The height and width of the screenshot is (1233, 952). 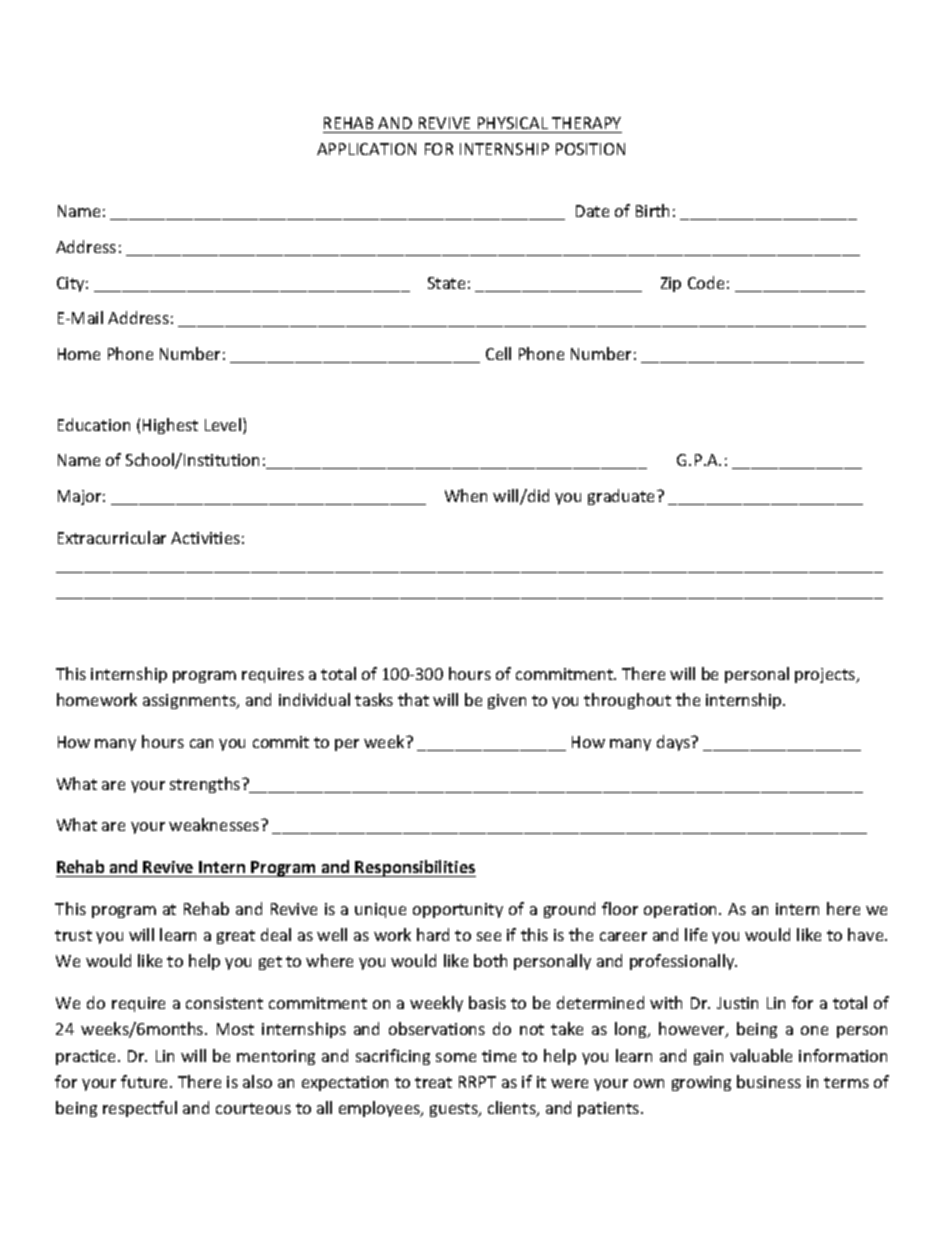 I want to click on weaknesses, so click(x=215, y=824).
